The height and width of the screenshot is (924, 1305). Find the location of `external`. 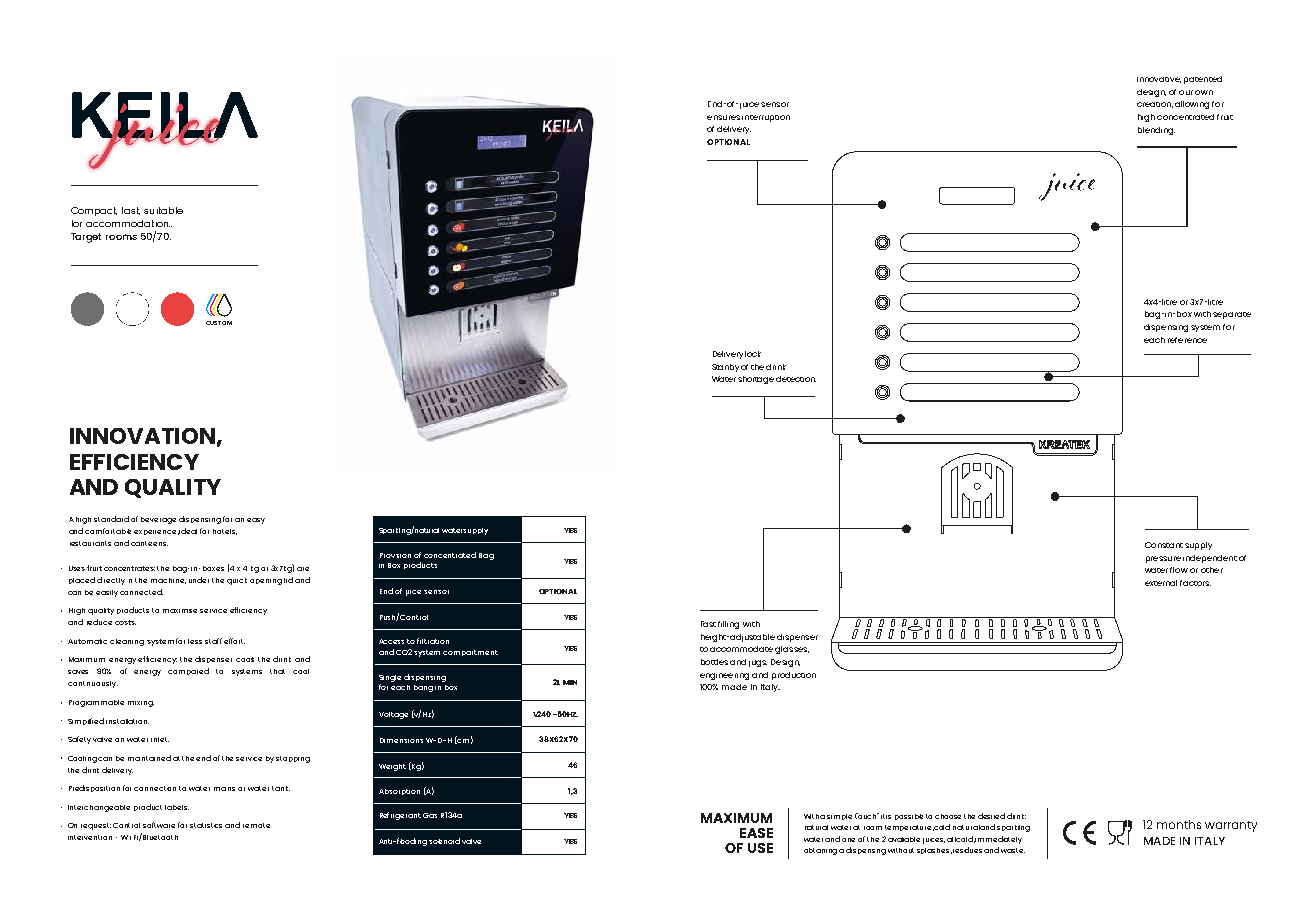

external is located at coordinates (1161, 583).
